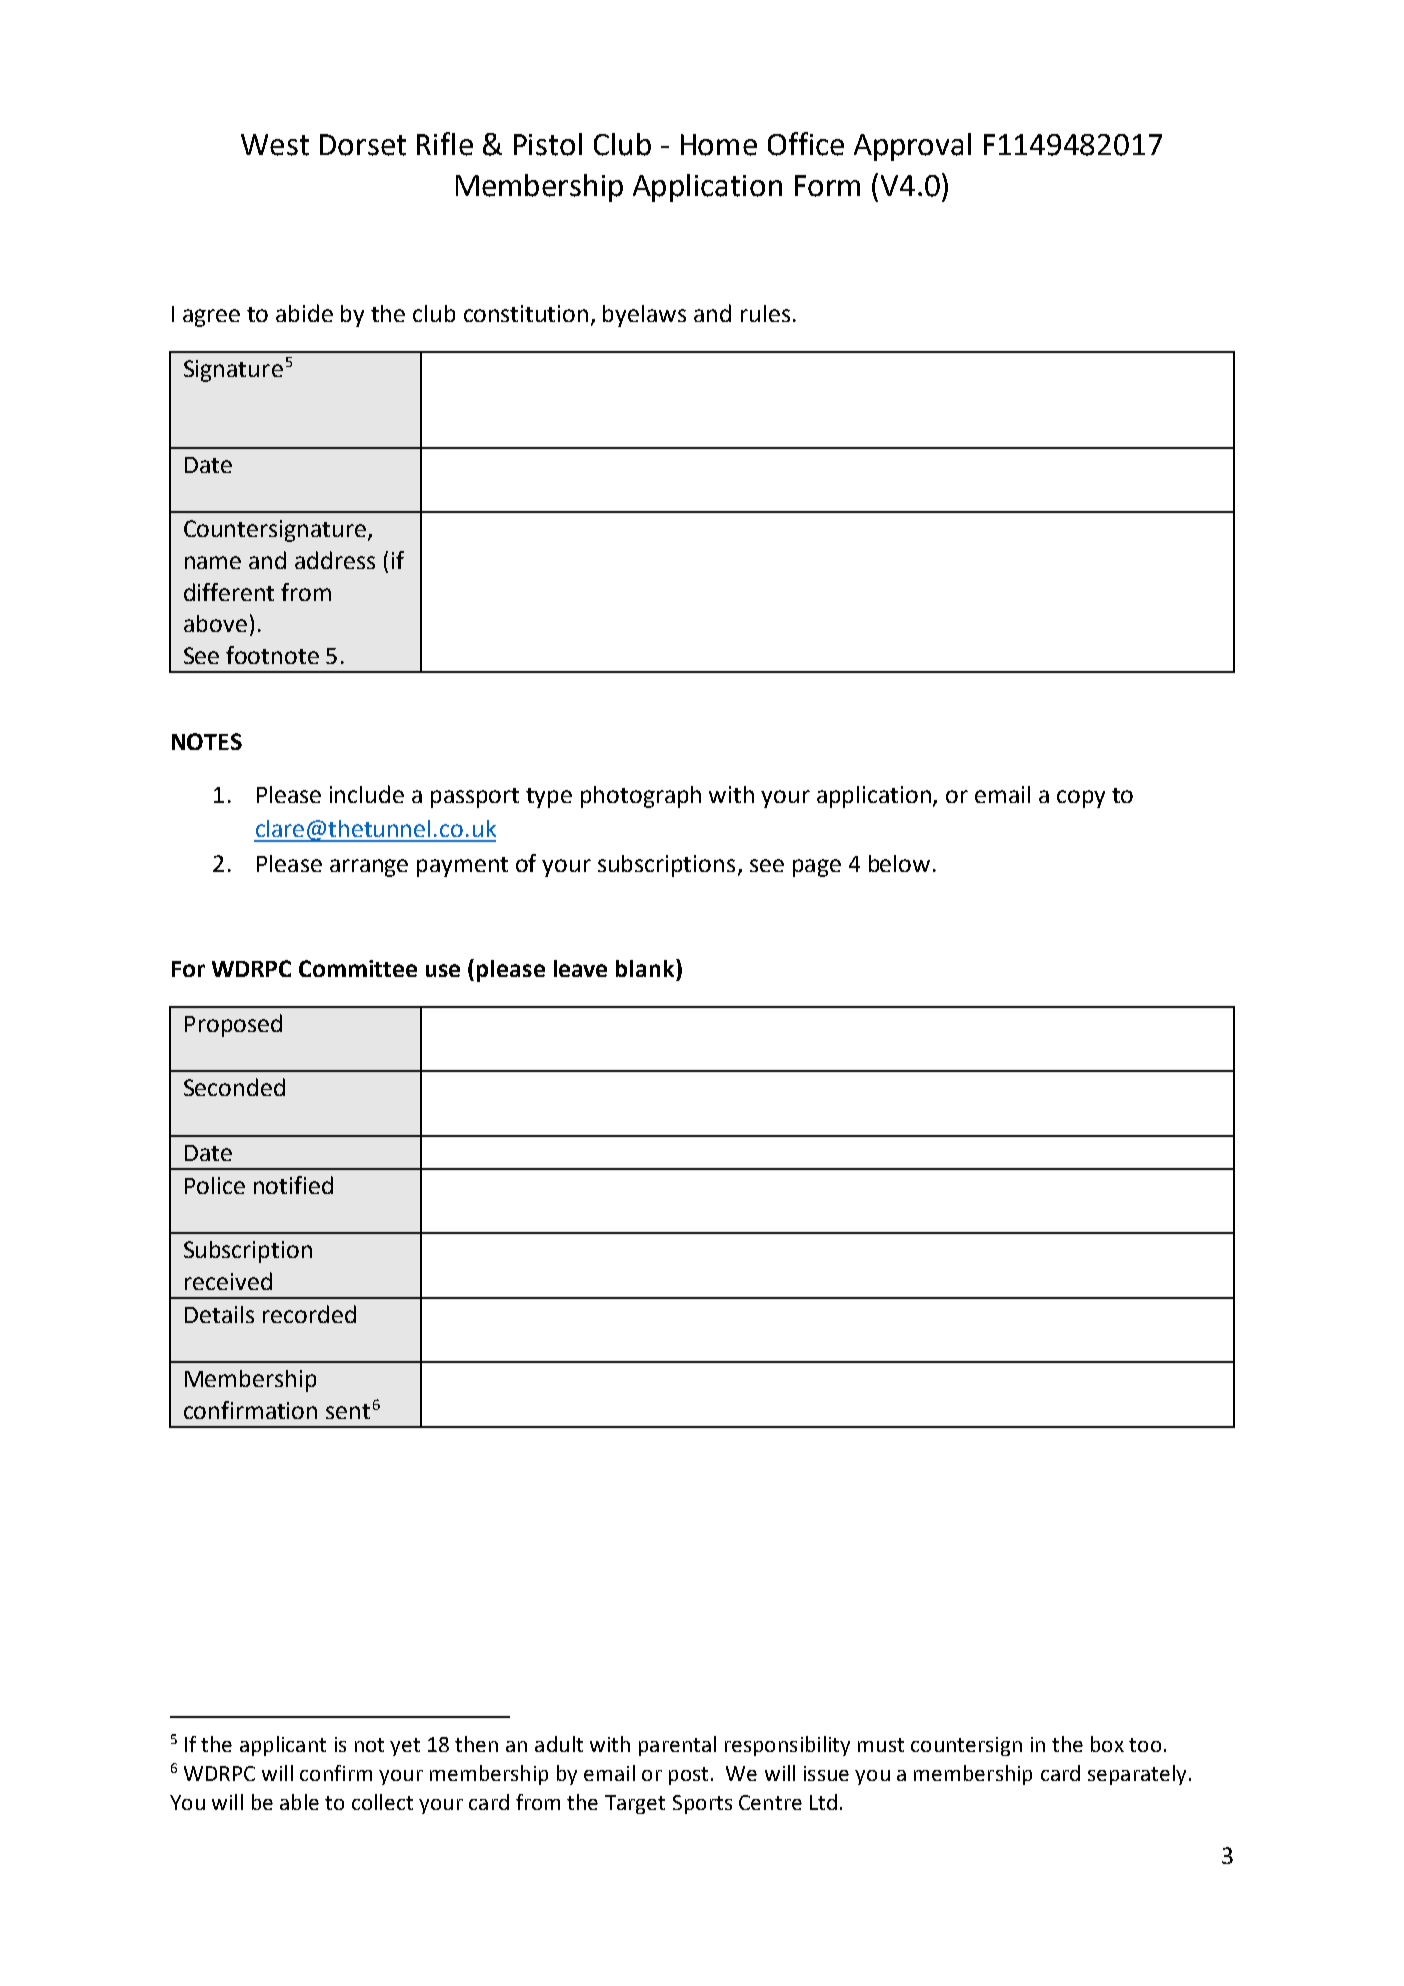  What do you see at coordinates (899, 863) in the screenshot?
I see `below` at bounding box center [899, 863].
